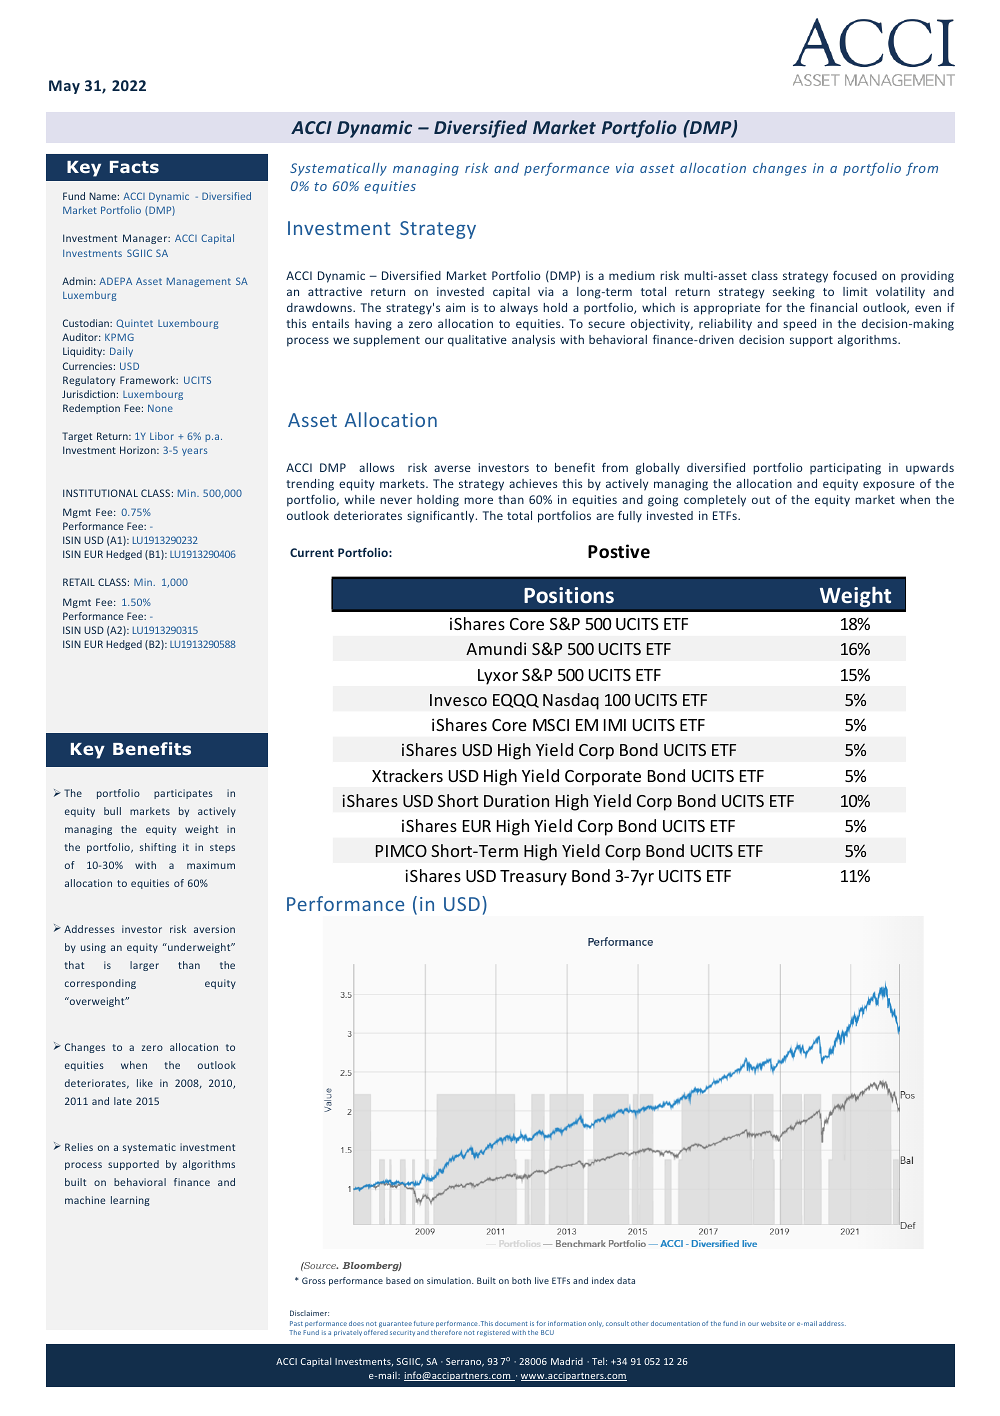  I want to click on Libor, so click(162, 436).
